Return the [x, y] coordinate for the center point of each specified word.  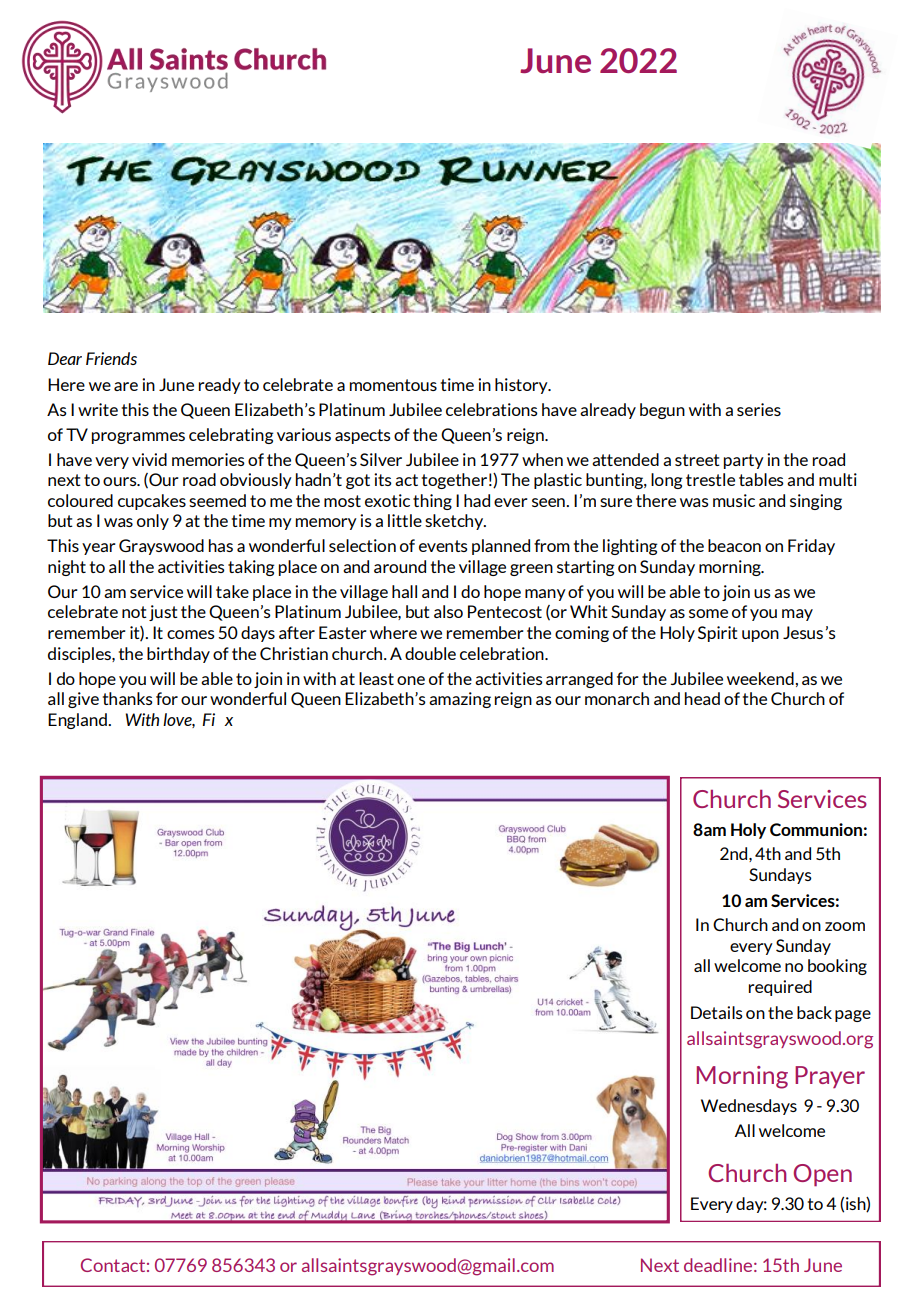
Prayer [830, 1077]
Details [717, 1012]
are [126, 386]
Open [823, 1175]
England [78, 721]
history [522, 386]
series [759, 409]
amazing [460, 700]
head [702, 698]
